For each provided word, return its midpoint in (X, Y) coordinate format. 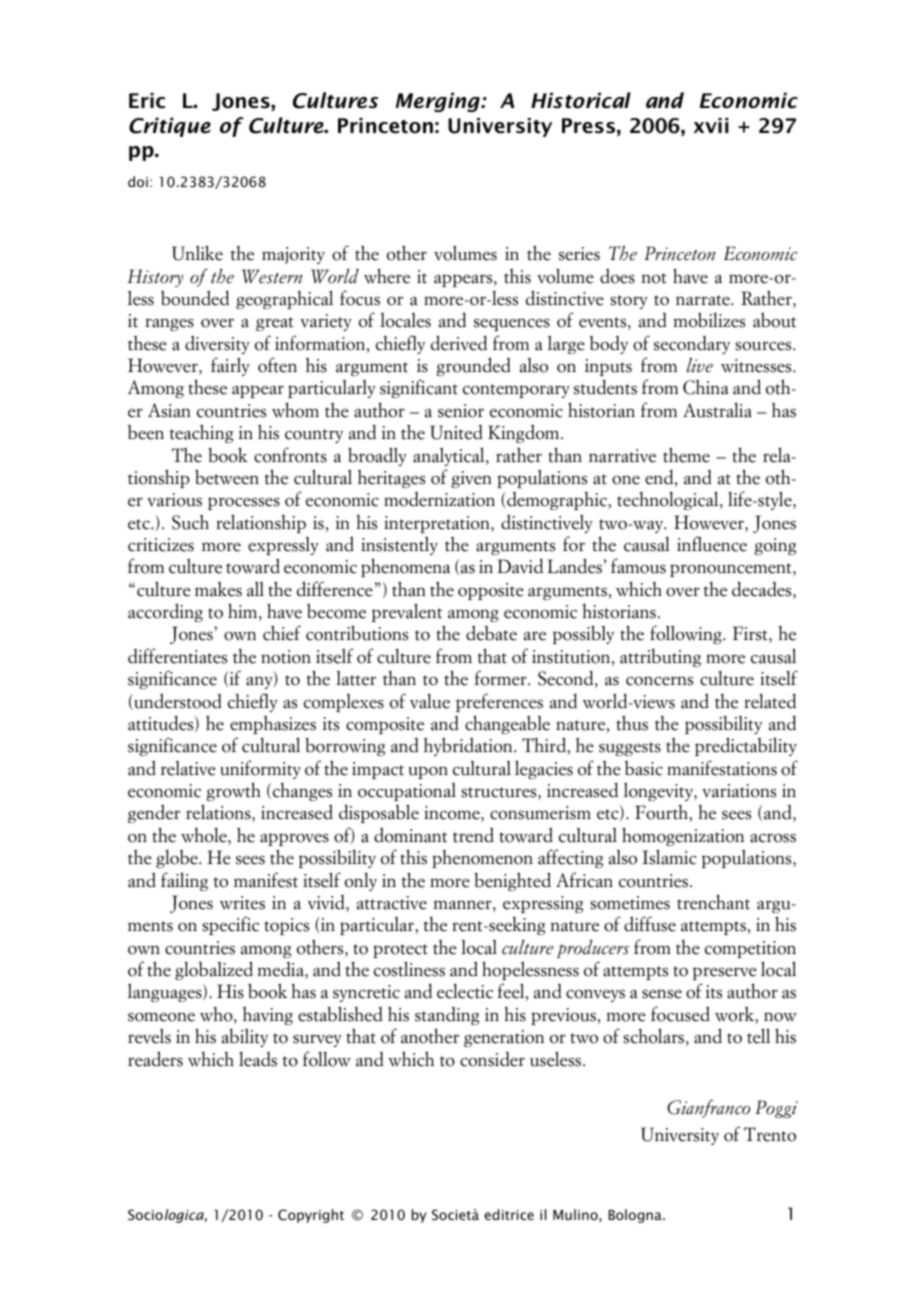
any (260, 682)
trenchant (713, 902)
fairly (230, 366)
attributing (660, 658)
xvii (711, 125)
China (706, 387)
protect (400, 951)
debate (491, 633)
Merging (439, 102)
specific (230, 925)
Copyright (311, 1216)
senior (461, 411)
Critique (170, 127)
